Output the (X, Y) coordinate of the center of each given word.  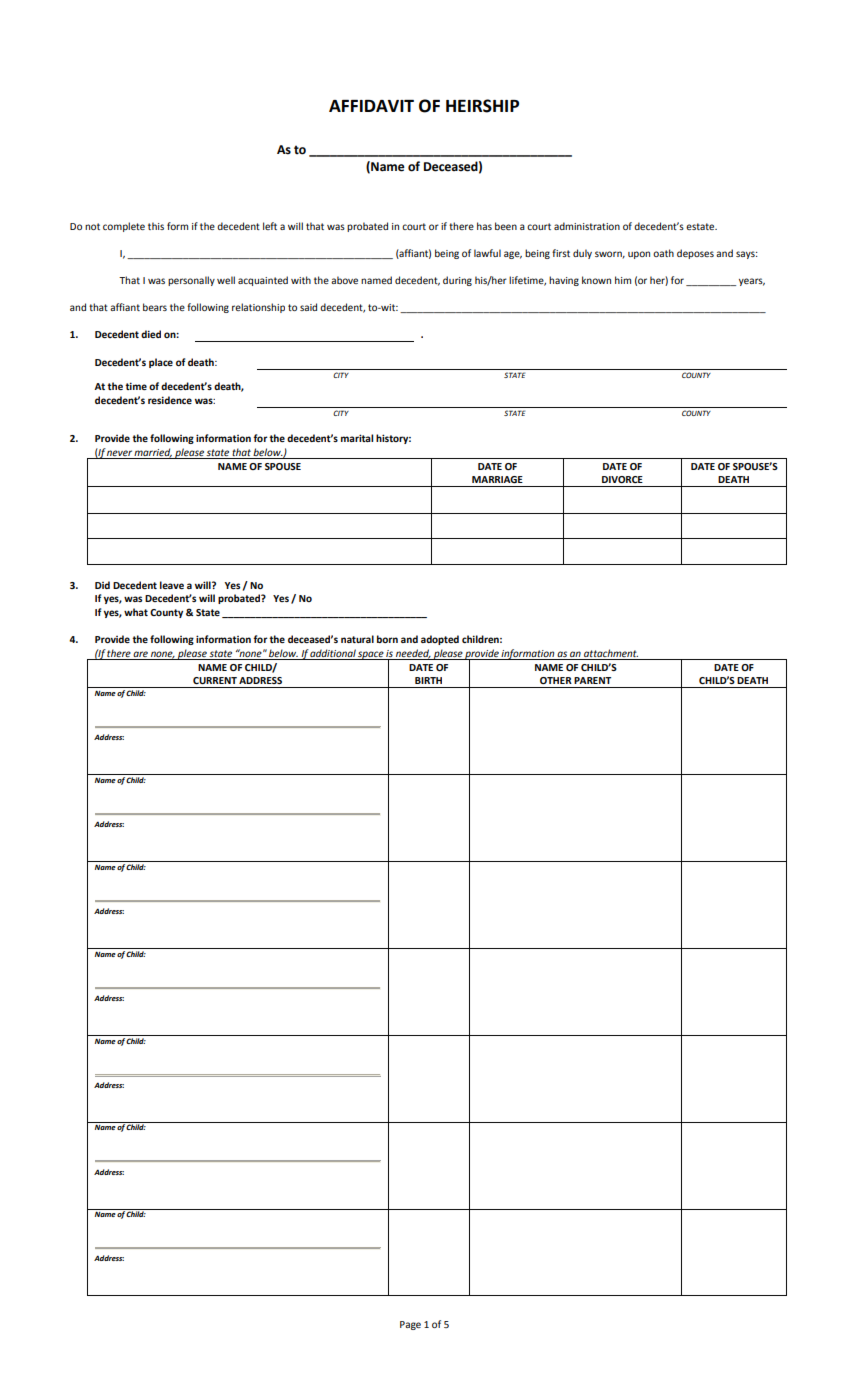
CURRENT (215, 680)
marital (357, 438)
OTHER (556, 680)
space (371, 655)
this (156, 226)
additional (333, 653)
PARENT (592, 680)
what (136, 612)
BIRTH (428, 680)
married (153, 453)
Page (410, 1325)
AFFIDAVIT (371, 106)
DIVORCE (622, 479)
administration (587, 226)
